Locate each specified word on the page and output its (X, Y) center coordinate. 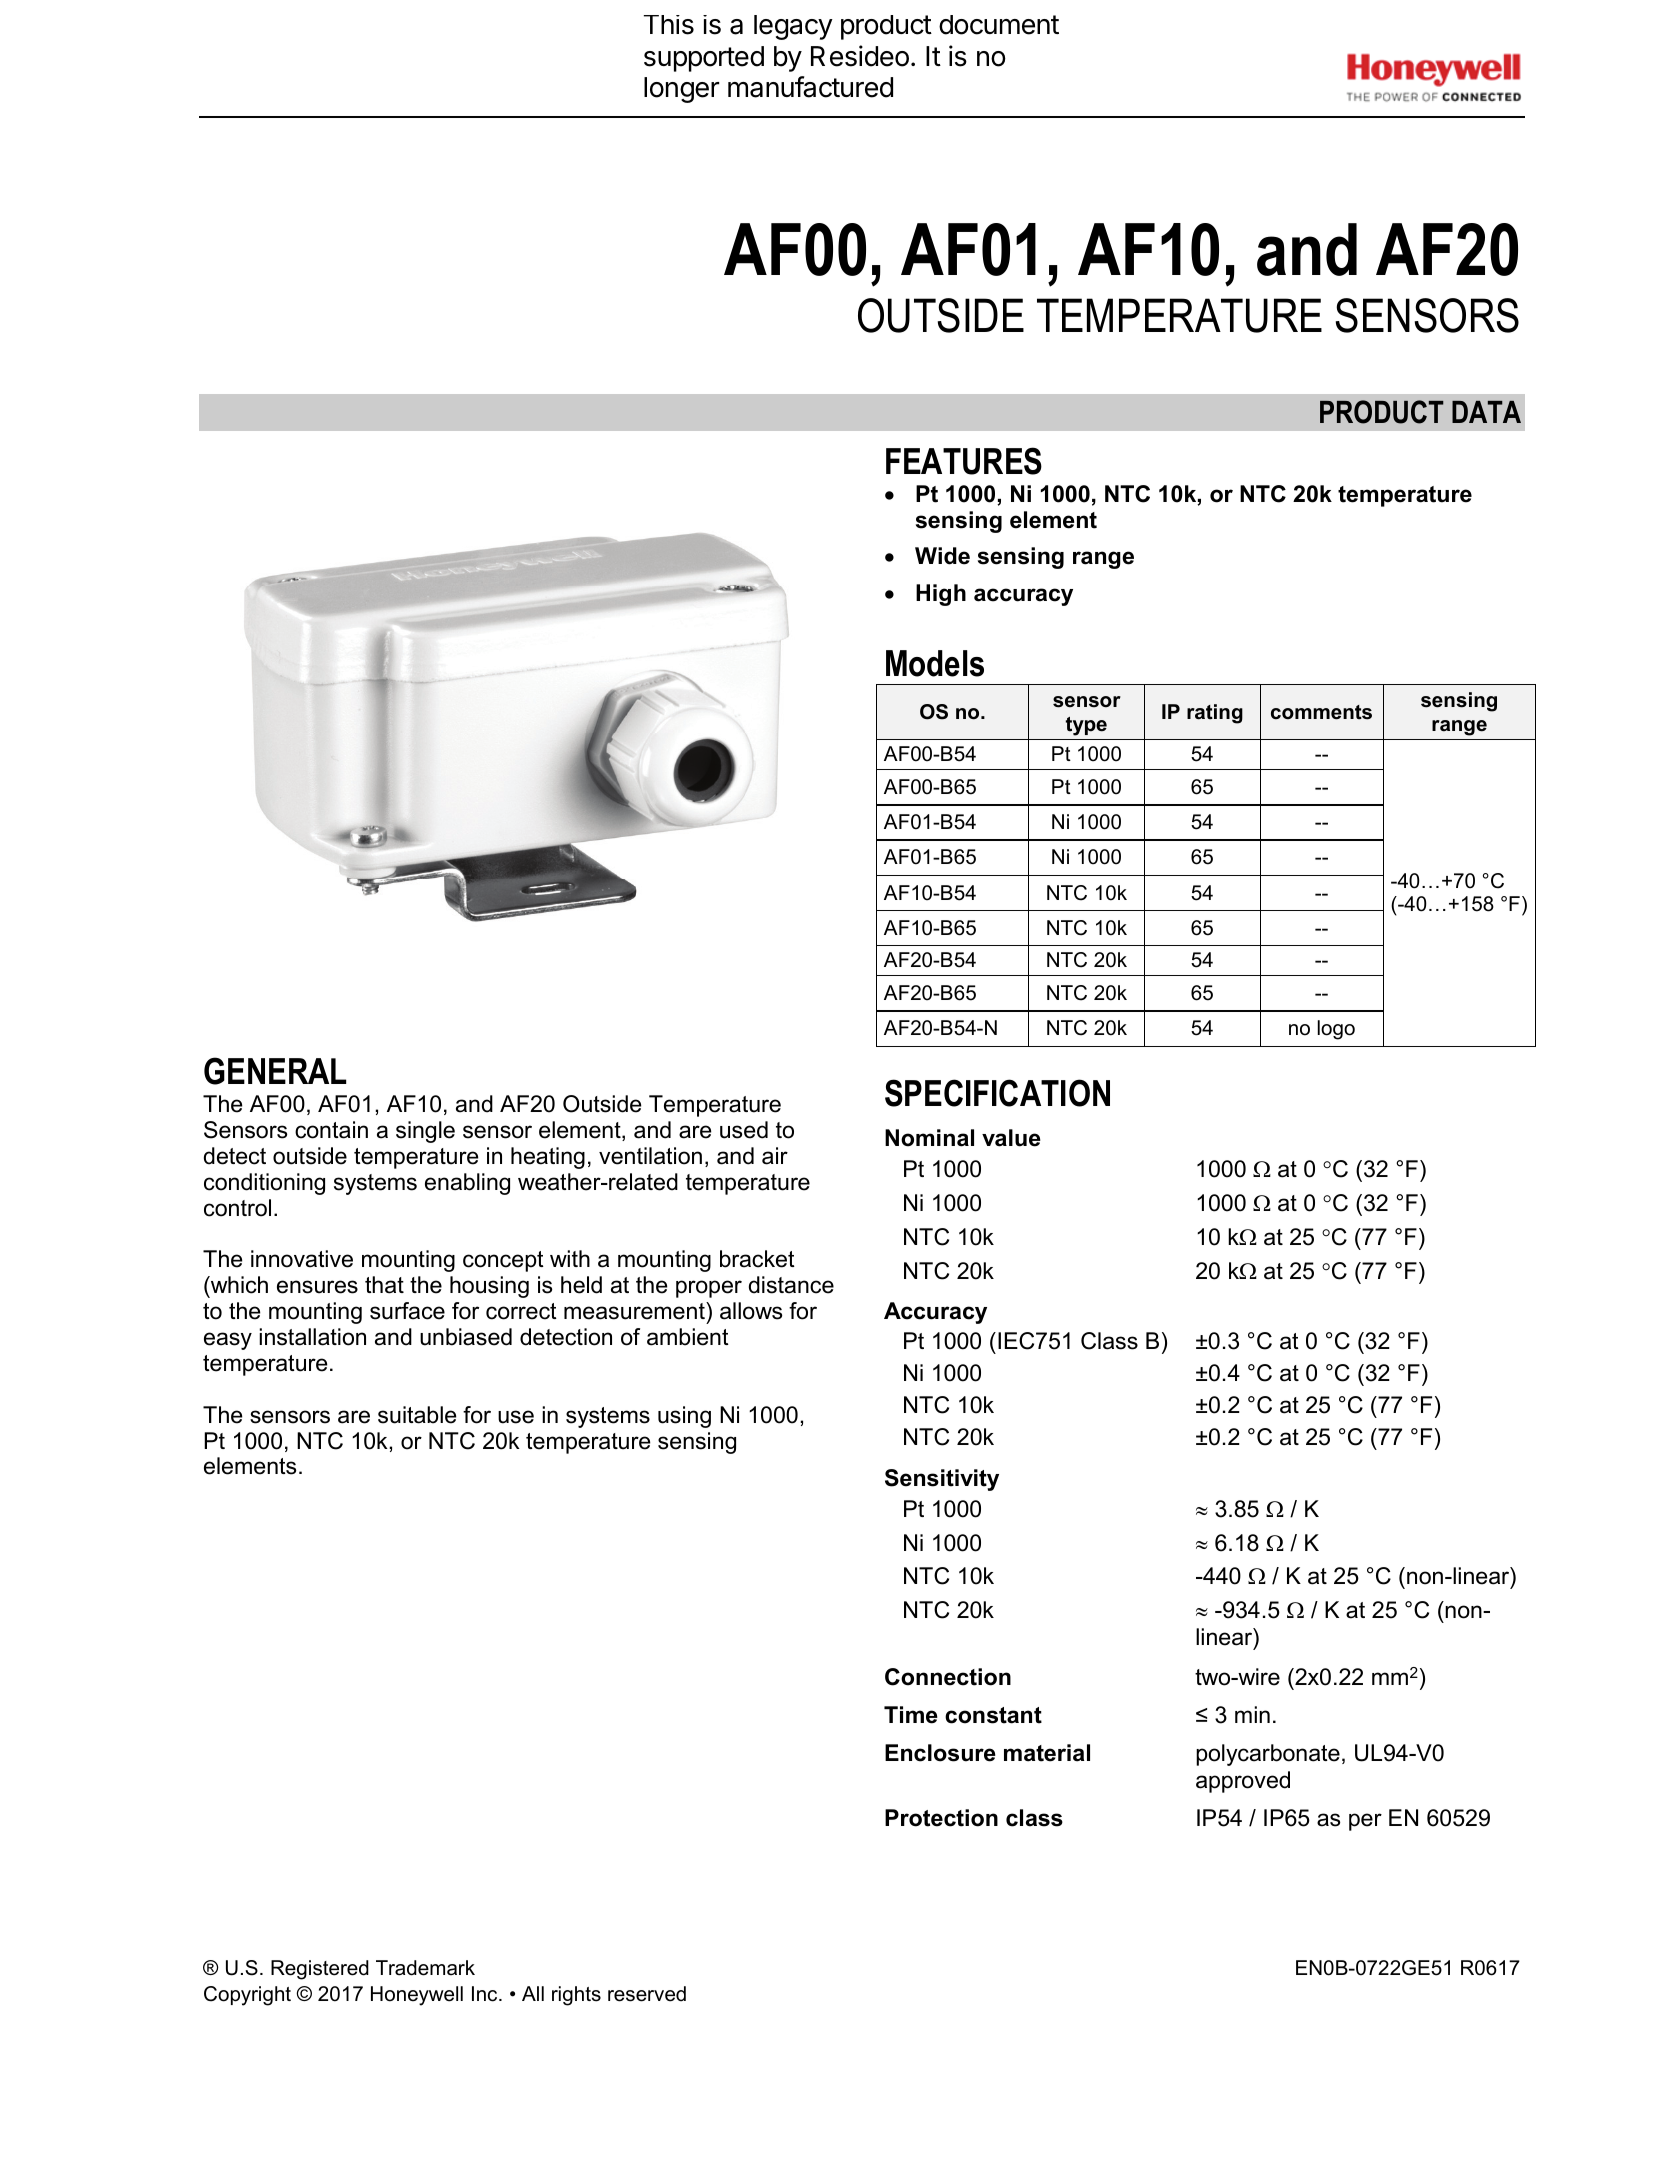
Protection (941, 1818)
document (999, 25)
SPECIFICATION (997, 1093)
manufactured (810, 87)
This (669, 25)
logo (1336, 1030)
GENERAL (275, 1071)
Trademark (425, 1968)
